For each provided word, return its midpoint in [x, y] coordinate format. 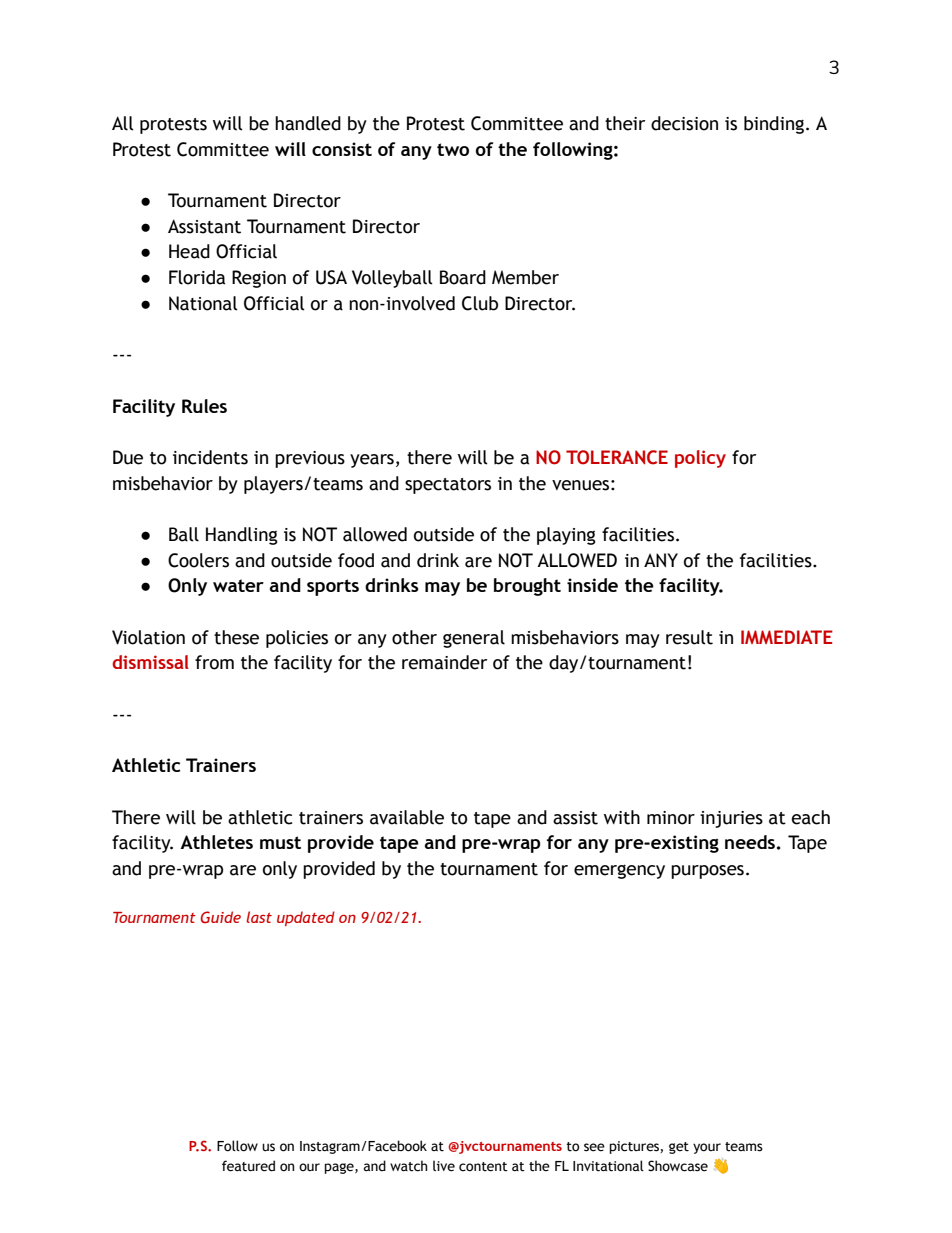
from [214, 662]
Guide [221, 917]
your [707, 1148]
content [483, 1167]
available [407, 817]
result [689, 637]
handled [308, 123]
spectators [448, 486]
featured [248, 1166]
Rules [204, 406]
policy [700, 459]
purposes [707, 872]
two [453, 149]
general [474, 639]
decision [684, 123]
